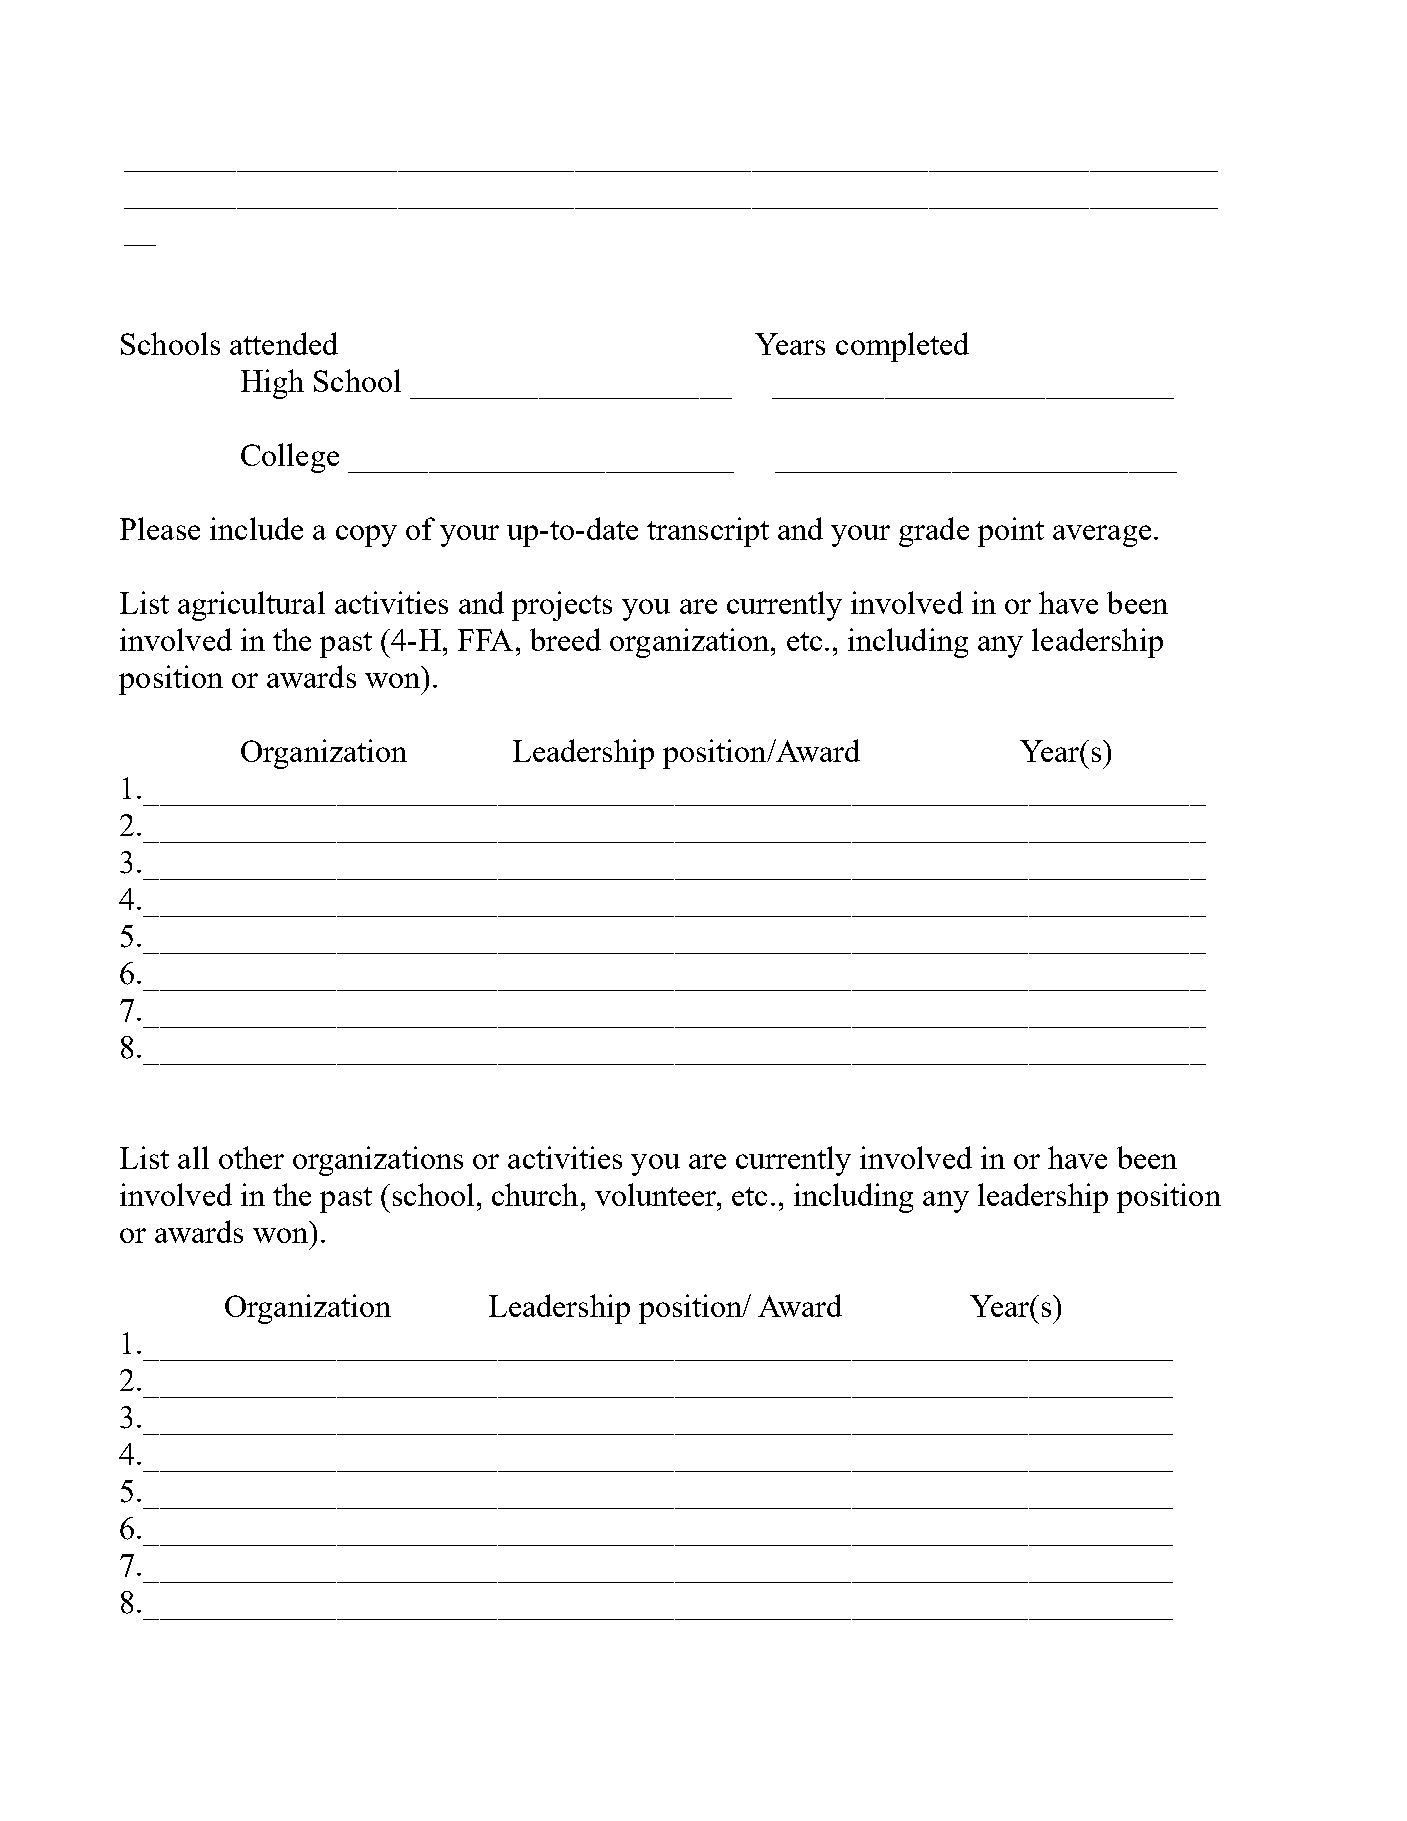  What do you see at coordinates (902, 347) in the screenshot?
I see `completed` at bounding box center [902, 347].
